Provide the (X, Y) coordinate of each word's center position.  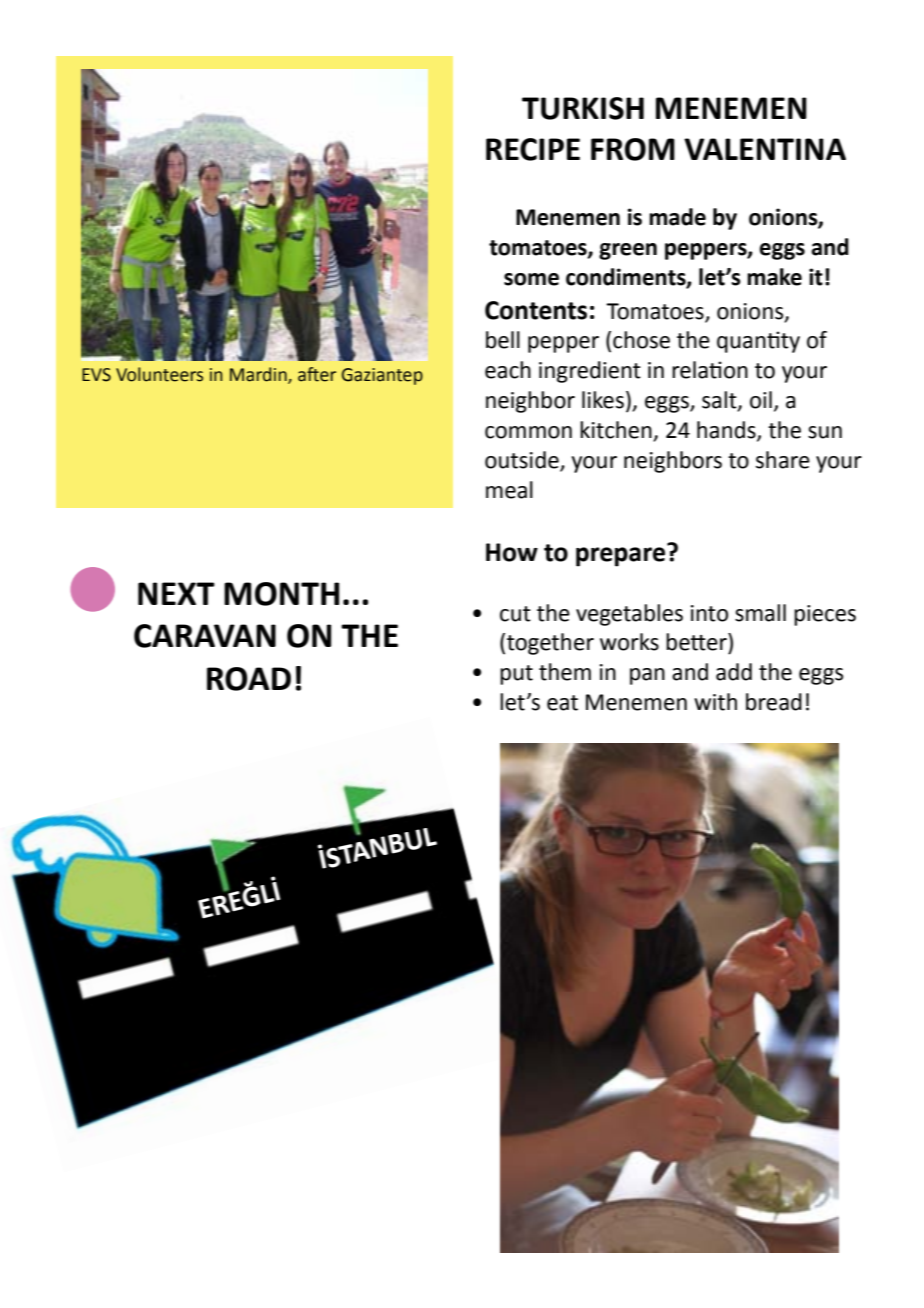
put (516, 675)
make (774, 277)
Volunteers (159, 374)
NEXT (176, 593)
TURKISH (583, 108)
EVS (96, 375)
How (512, 552)
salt (720, 401)
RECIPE (533, 149)
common (528, 432)
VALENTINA (765, 149)
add (734, 672)
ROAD (249, 679)
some (531, 279)
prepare (620, 557)
